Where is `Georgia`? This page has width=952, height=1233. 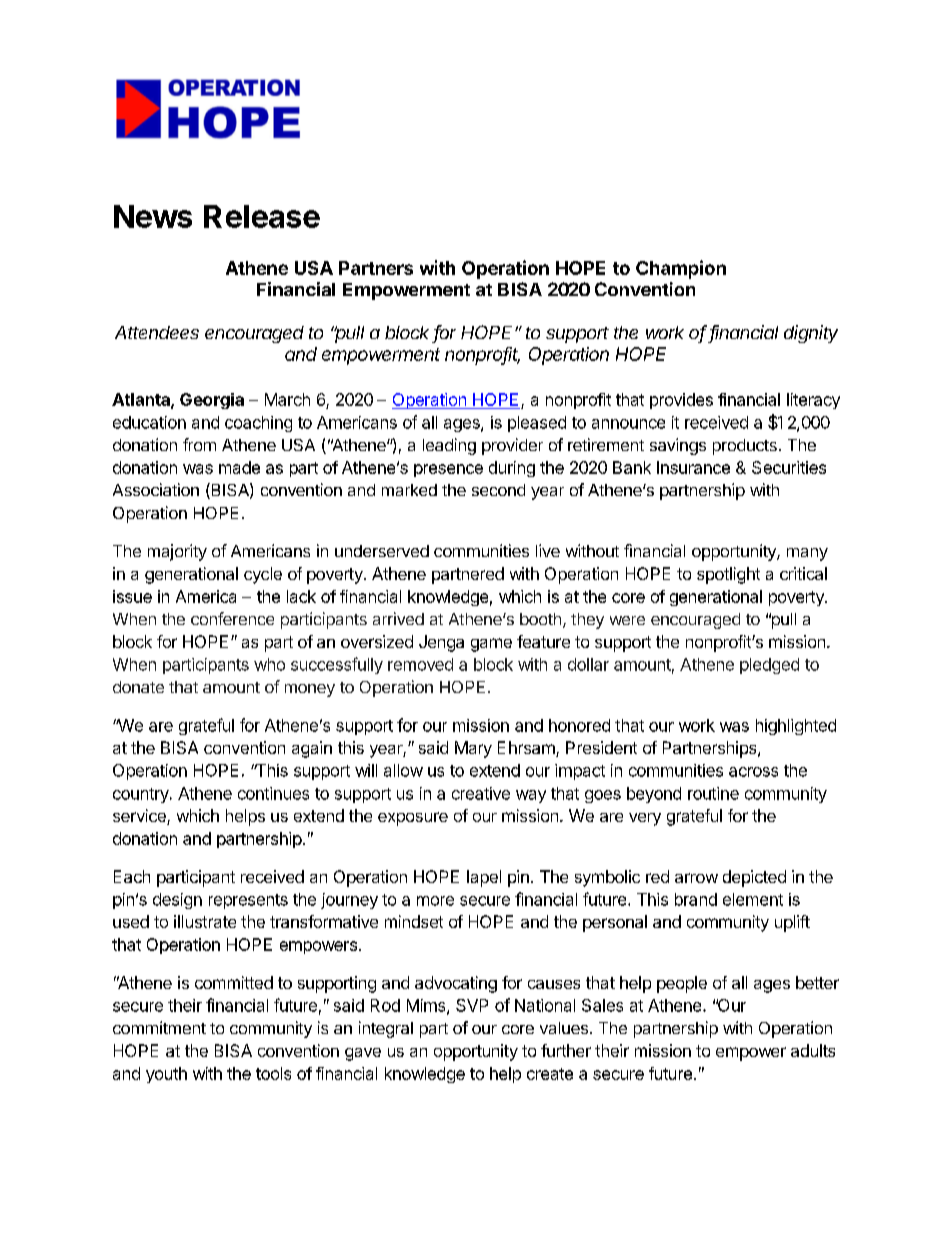 Georgia is located at coordinates (212, 401).
